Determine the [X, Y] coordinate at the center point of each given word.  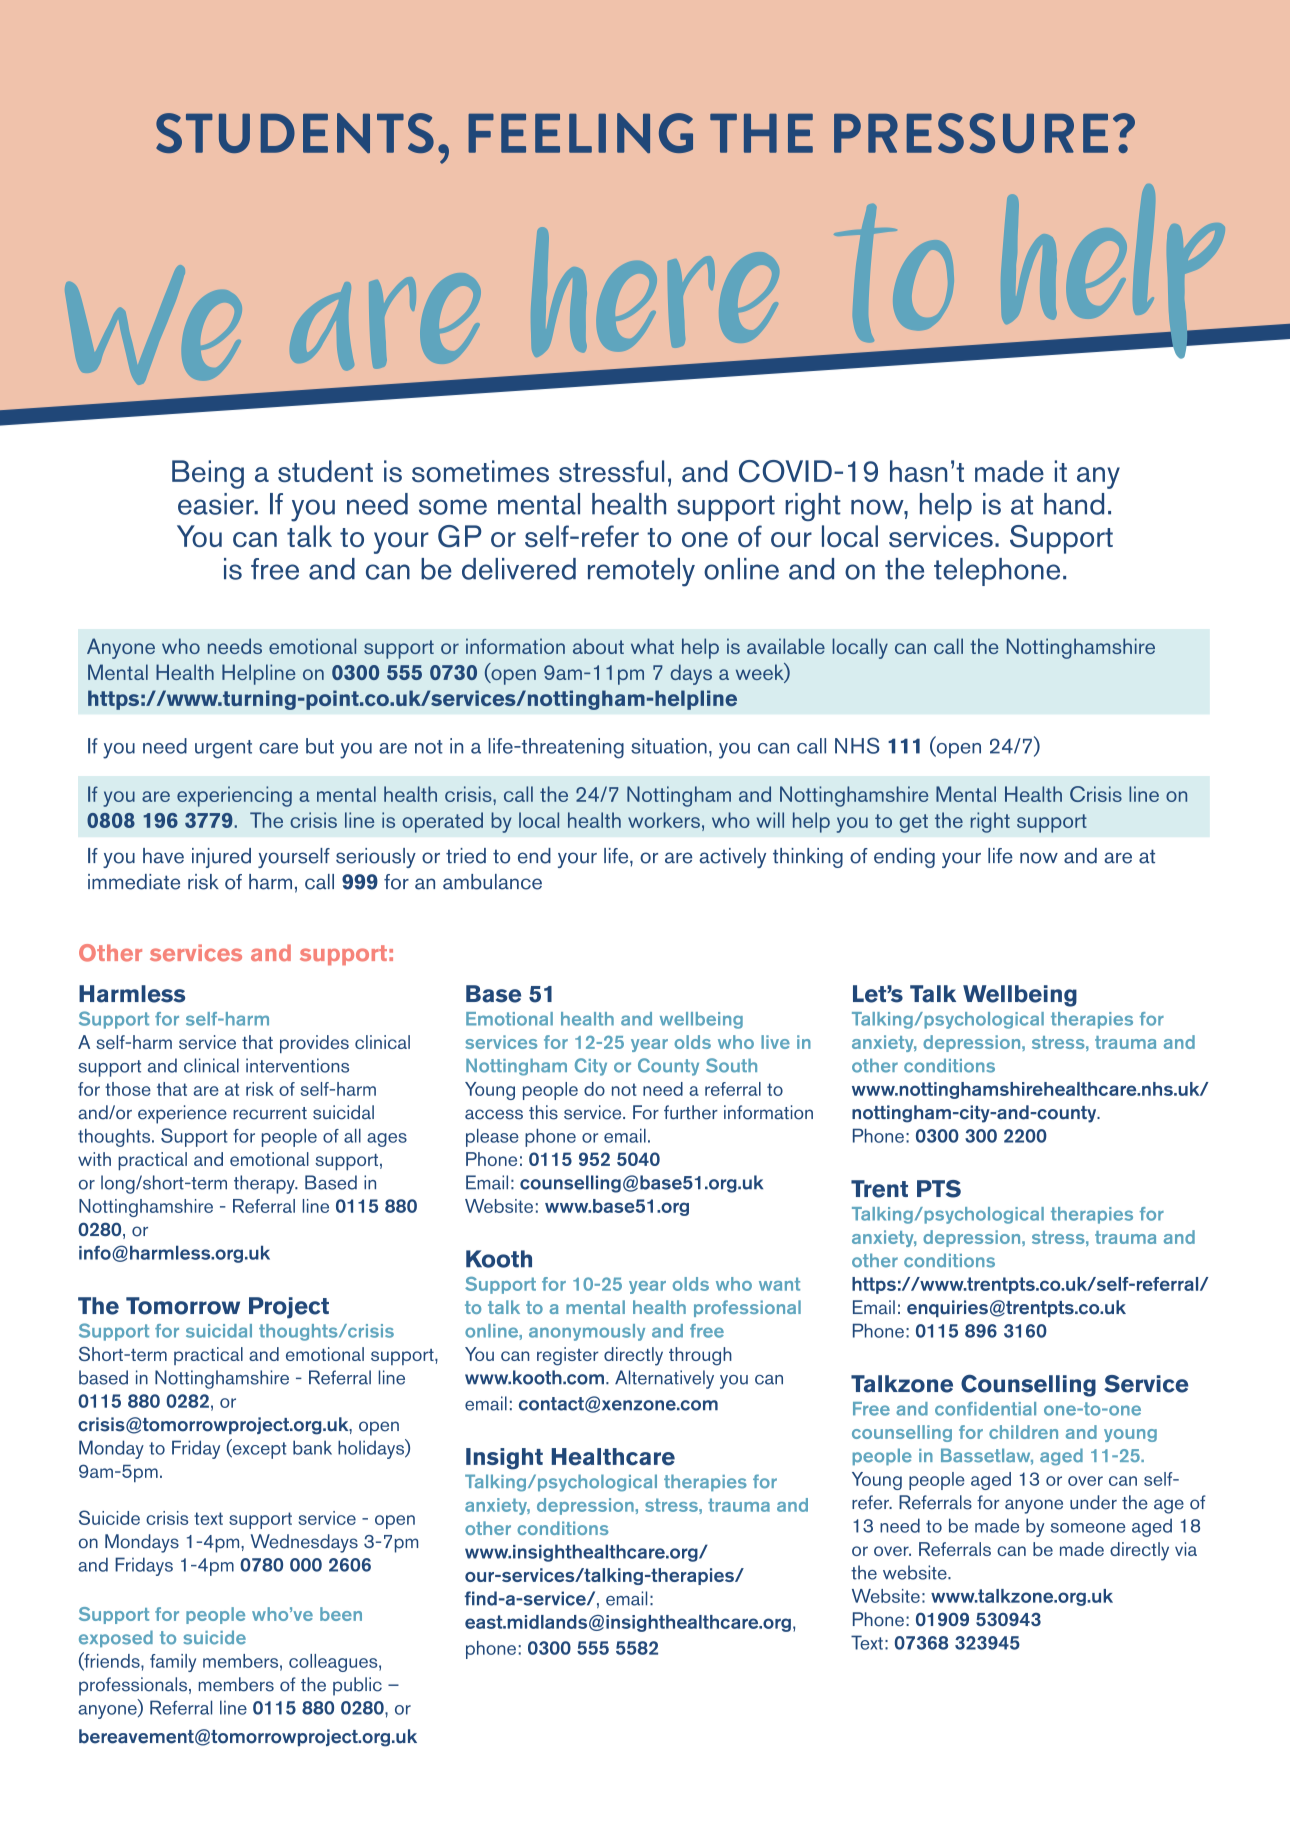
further [691, 1112]
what [652, 646]
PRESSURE [971, 133]
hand [1074, 504]
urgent [223, 749]
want [779, 1284]
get [914, 823]
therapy [265, 1184]
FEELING [580, 133]
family [173, 1663]
